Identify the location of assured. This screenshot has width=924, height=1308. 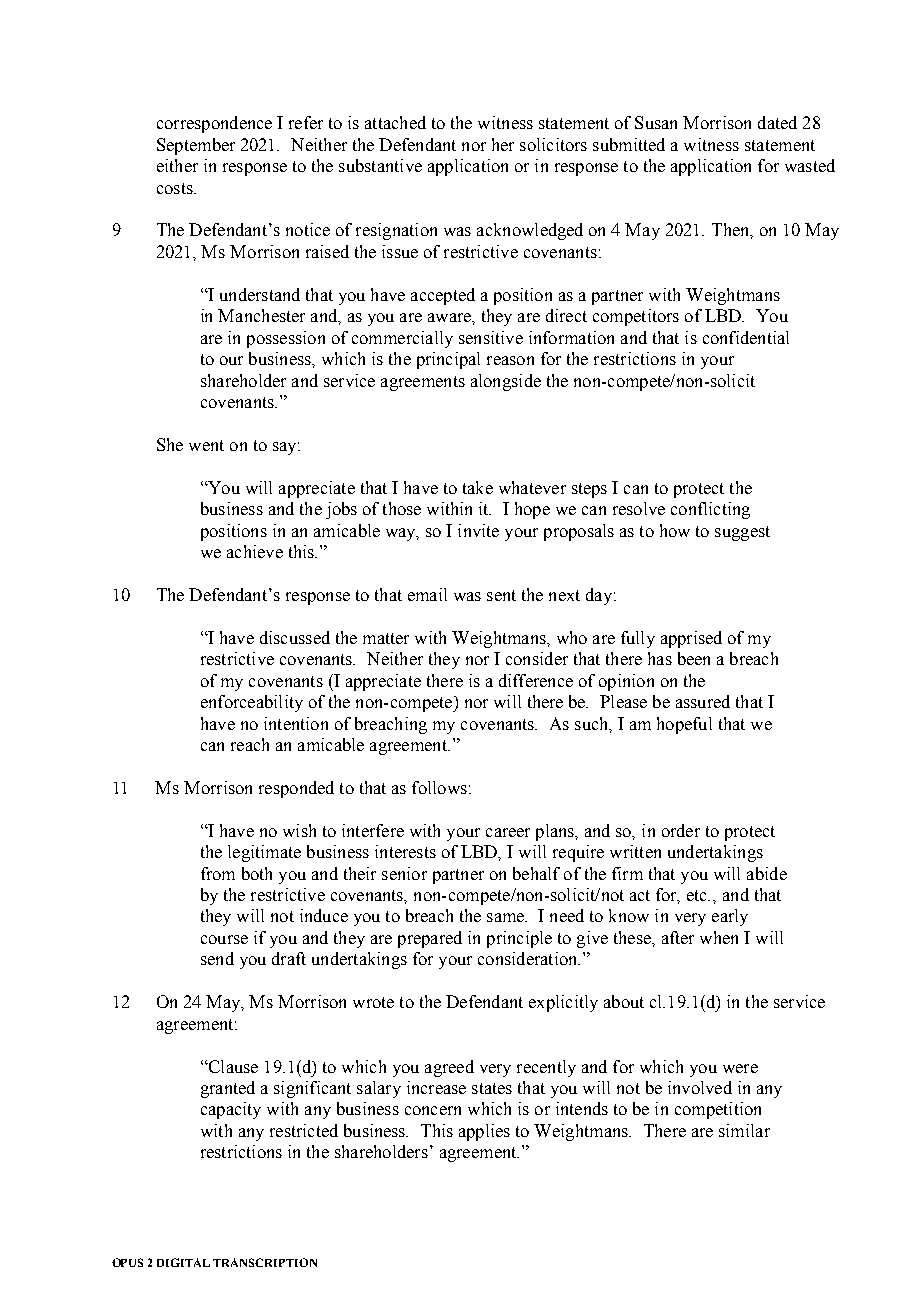
(703, 701).
